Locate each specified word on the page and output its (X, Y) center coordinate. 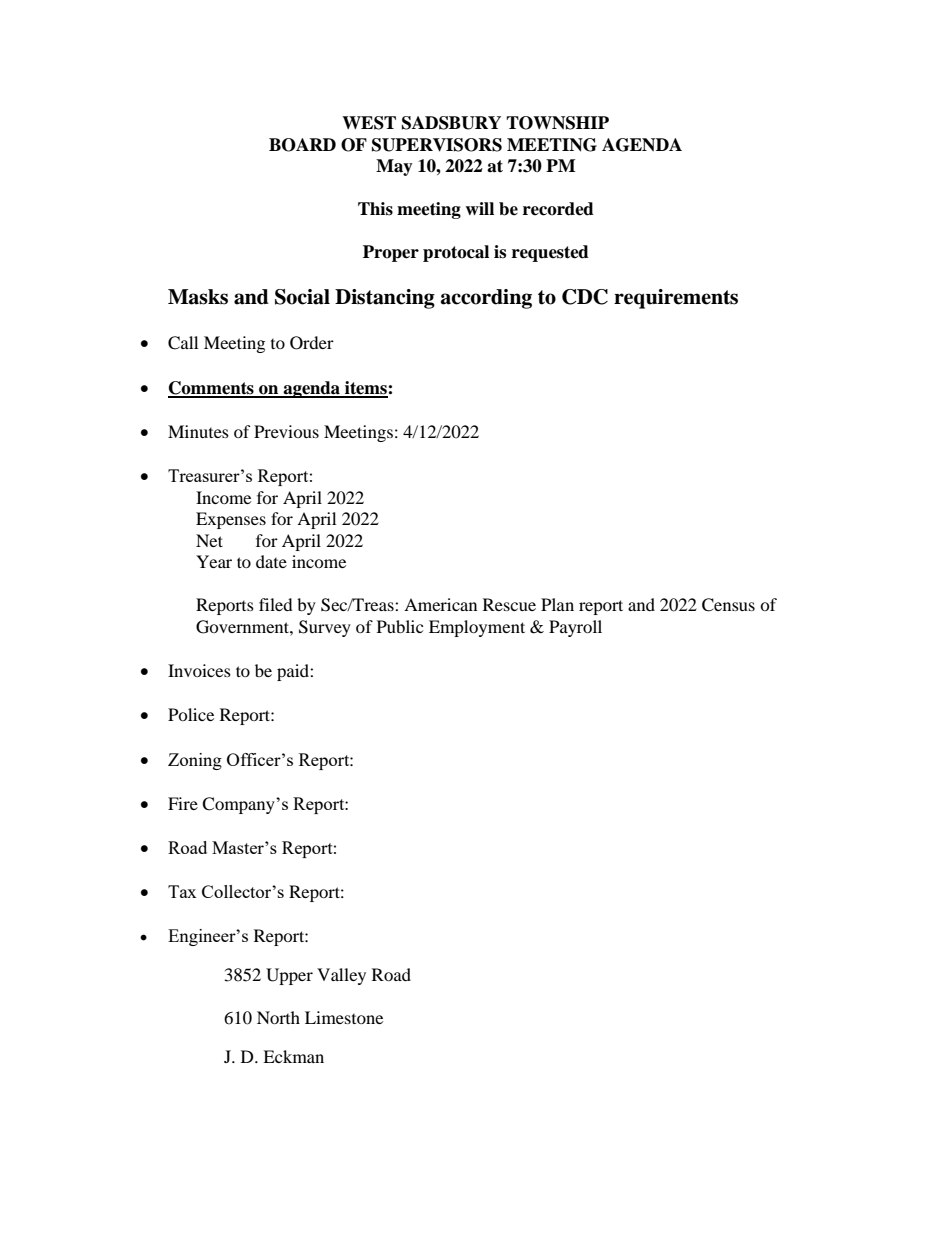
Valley (341, 976)
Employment (477, 628)
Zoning (195, 761)
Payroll (575, 628)
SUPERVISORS (437, 145)
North (278, 1017)
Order (312, 343)
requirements (676, 299)
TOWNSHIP (557, 123)
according (486, 299)
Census (728, 605)
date (271, 561)
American (440, 604)
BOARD (302, 145)
